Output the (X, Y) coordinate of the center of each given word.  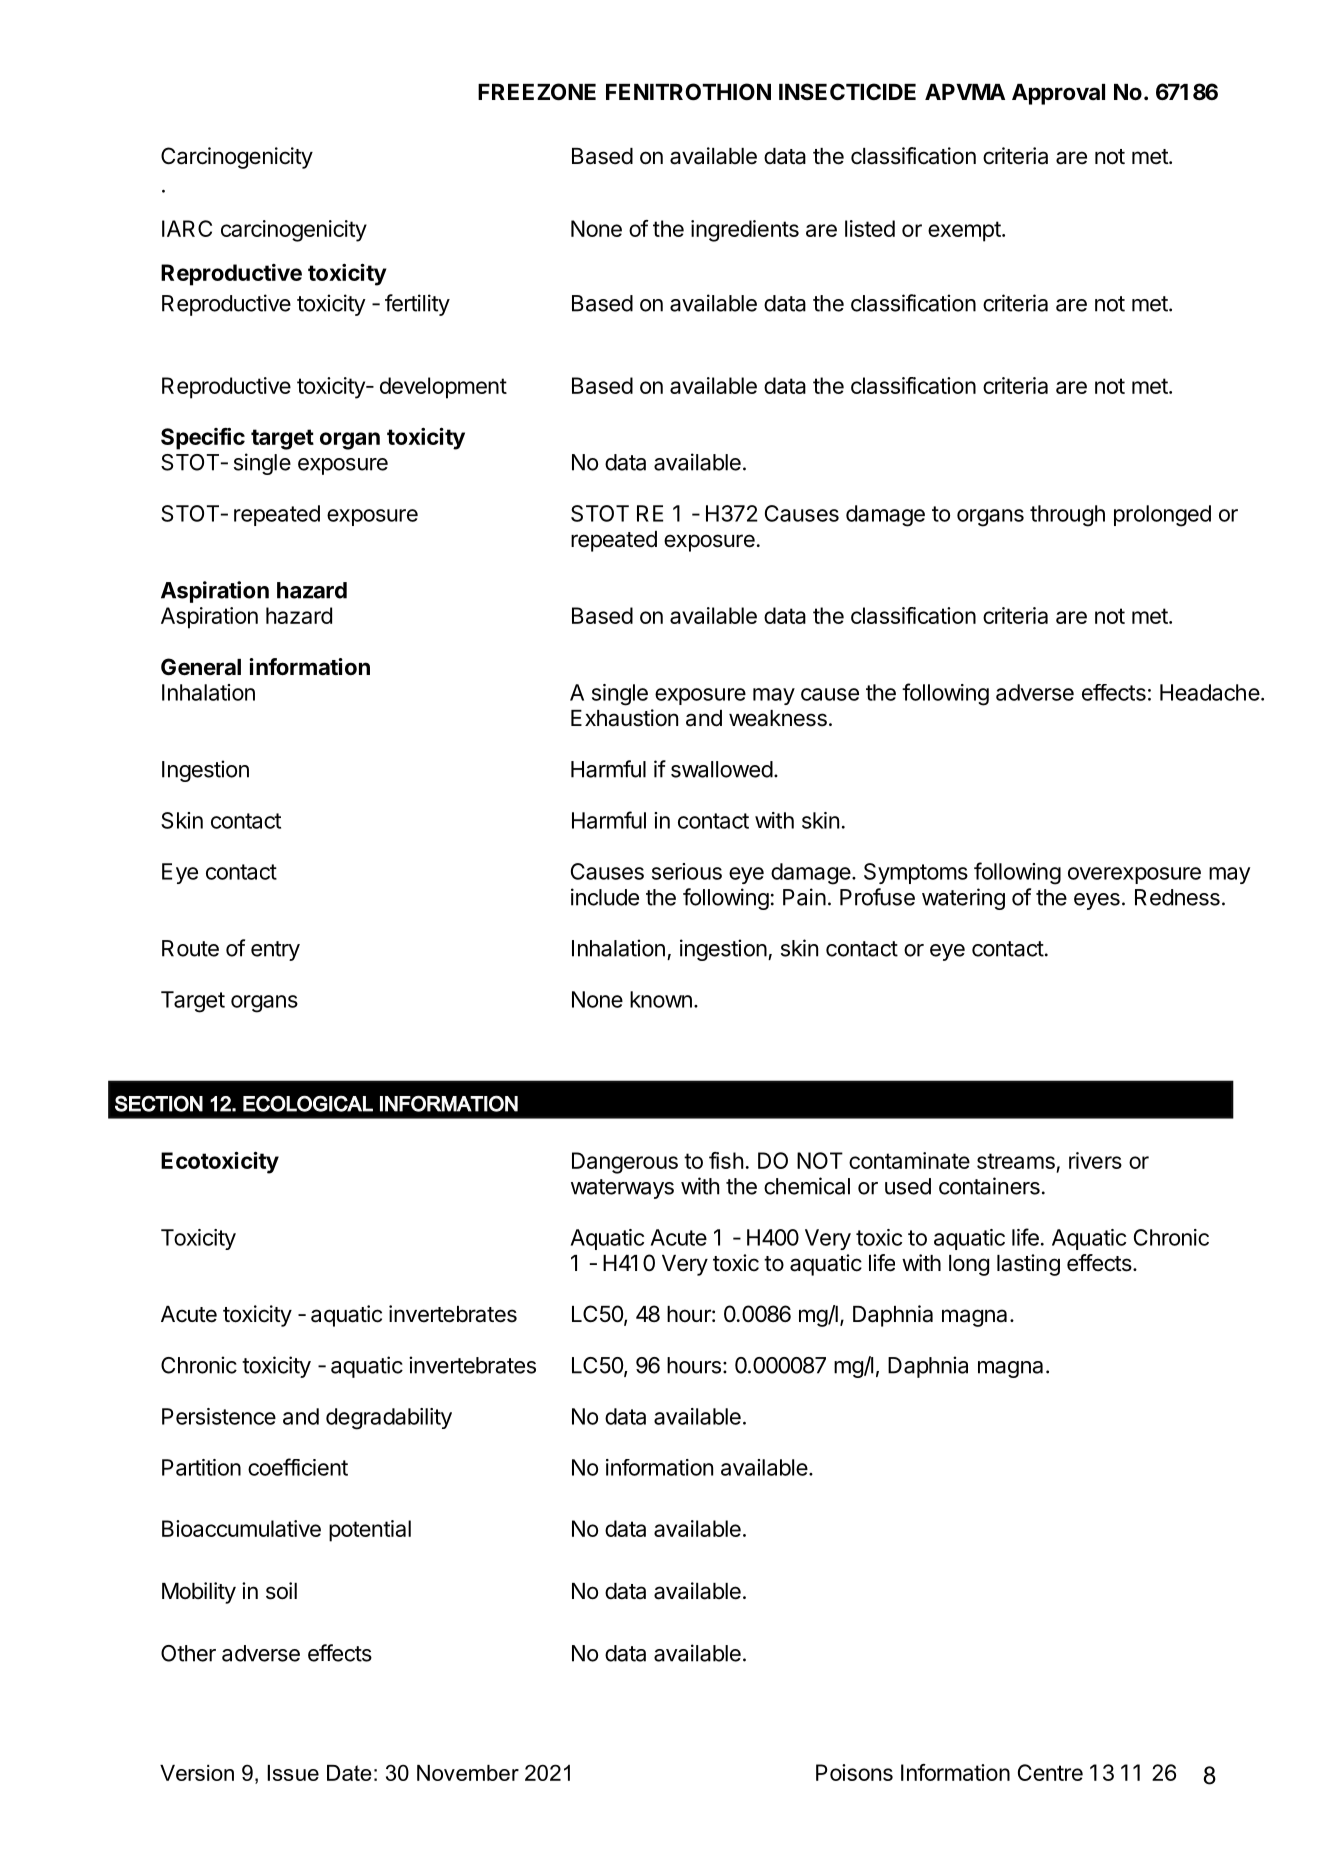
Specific (203, 438)
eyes (1097, 901)
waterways (622, 1189)
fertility (417, 305)
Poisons (854, 1772)
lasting (1028, 1265)
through (1067, 516)
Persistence (219, 1416)
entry (275, 951)
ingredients (745, 231)
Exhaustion (624, 718)
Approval (1058, 94)
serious (687, 871)
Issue (293, 1773)
